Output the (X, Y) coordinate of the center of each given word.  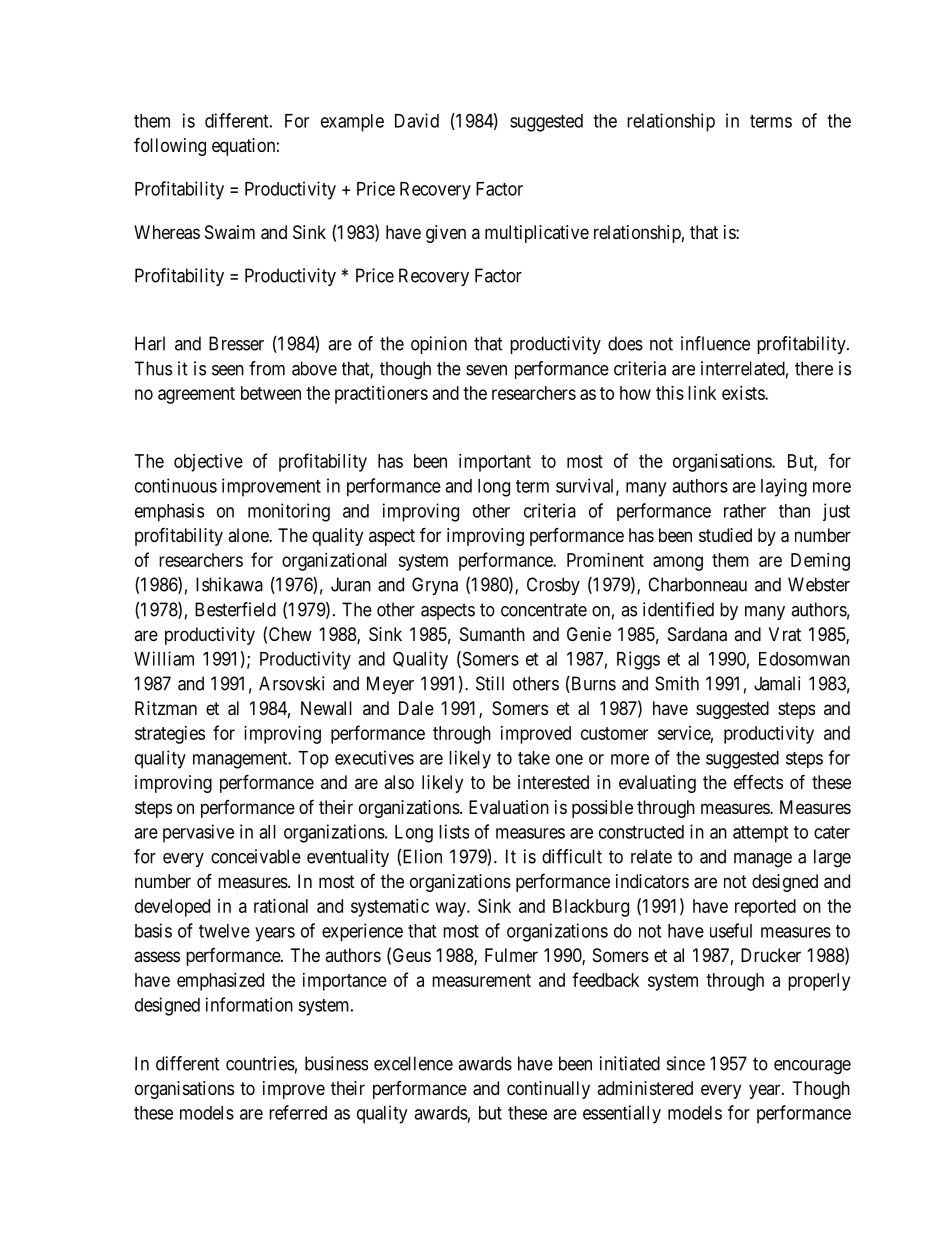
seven (486, 370)
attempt (760, 834)
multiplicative (537, 234)
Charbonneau (697, 584)
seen (228, 370)
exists (744, 393)
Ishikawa (229, 584)
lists (454, 831)
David (417, 120)
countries (260, 1063)
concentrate (544, 610)
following (170, 146)
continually (548, 1090)
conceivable (256, 856)
